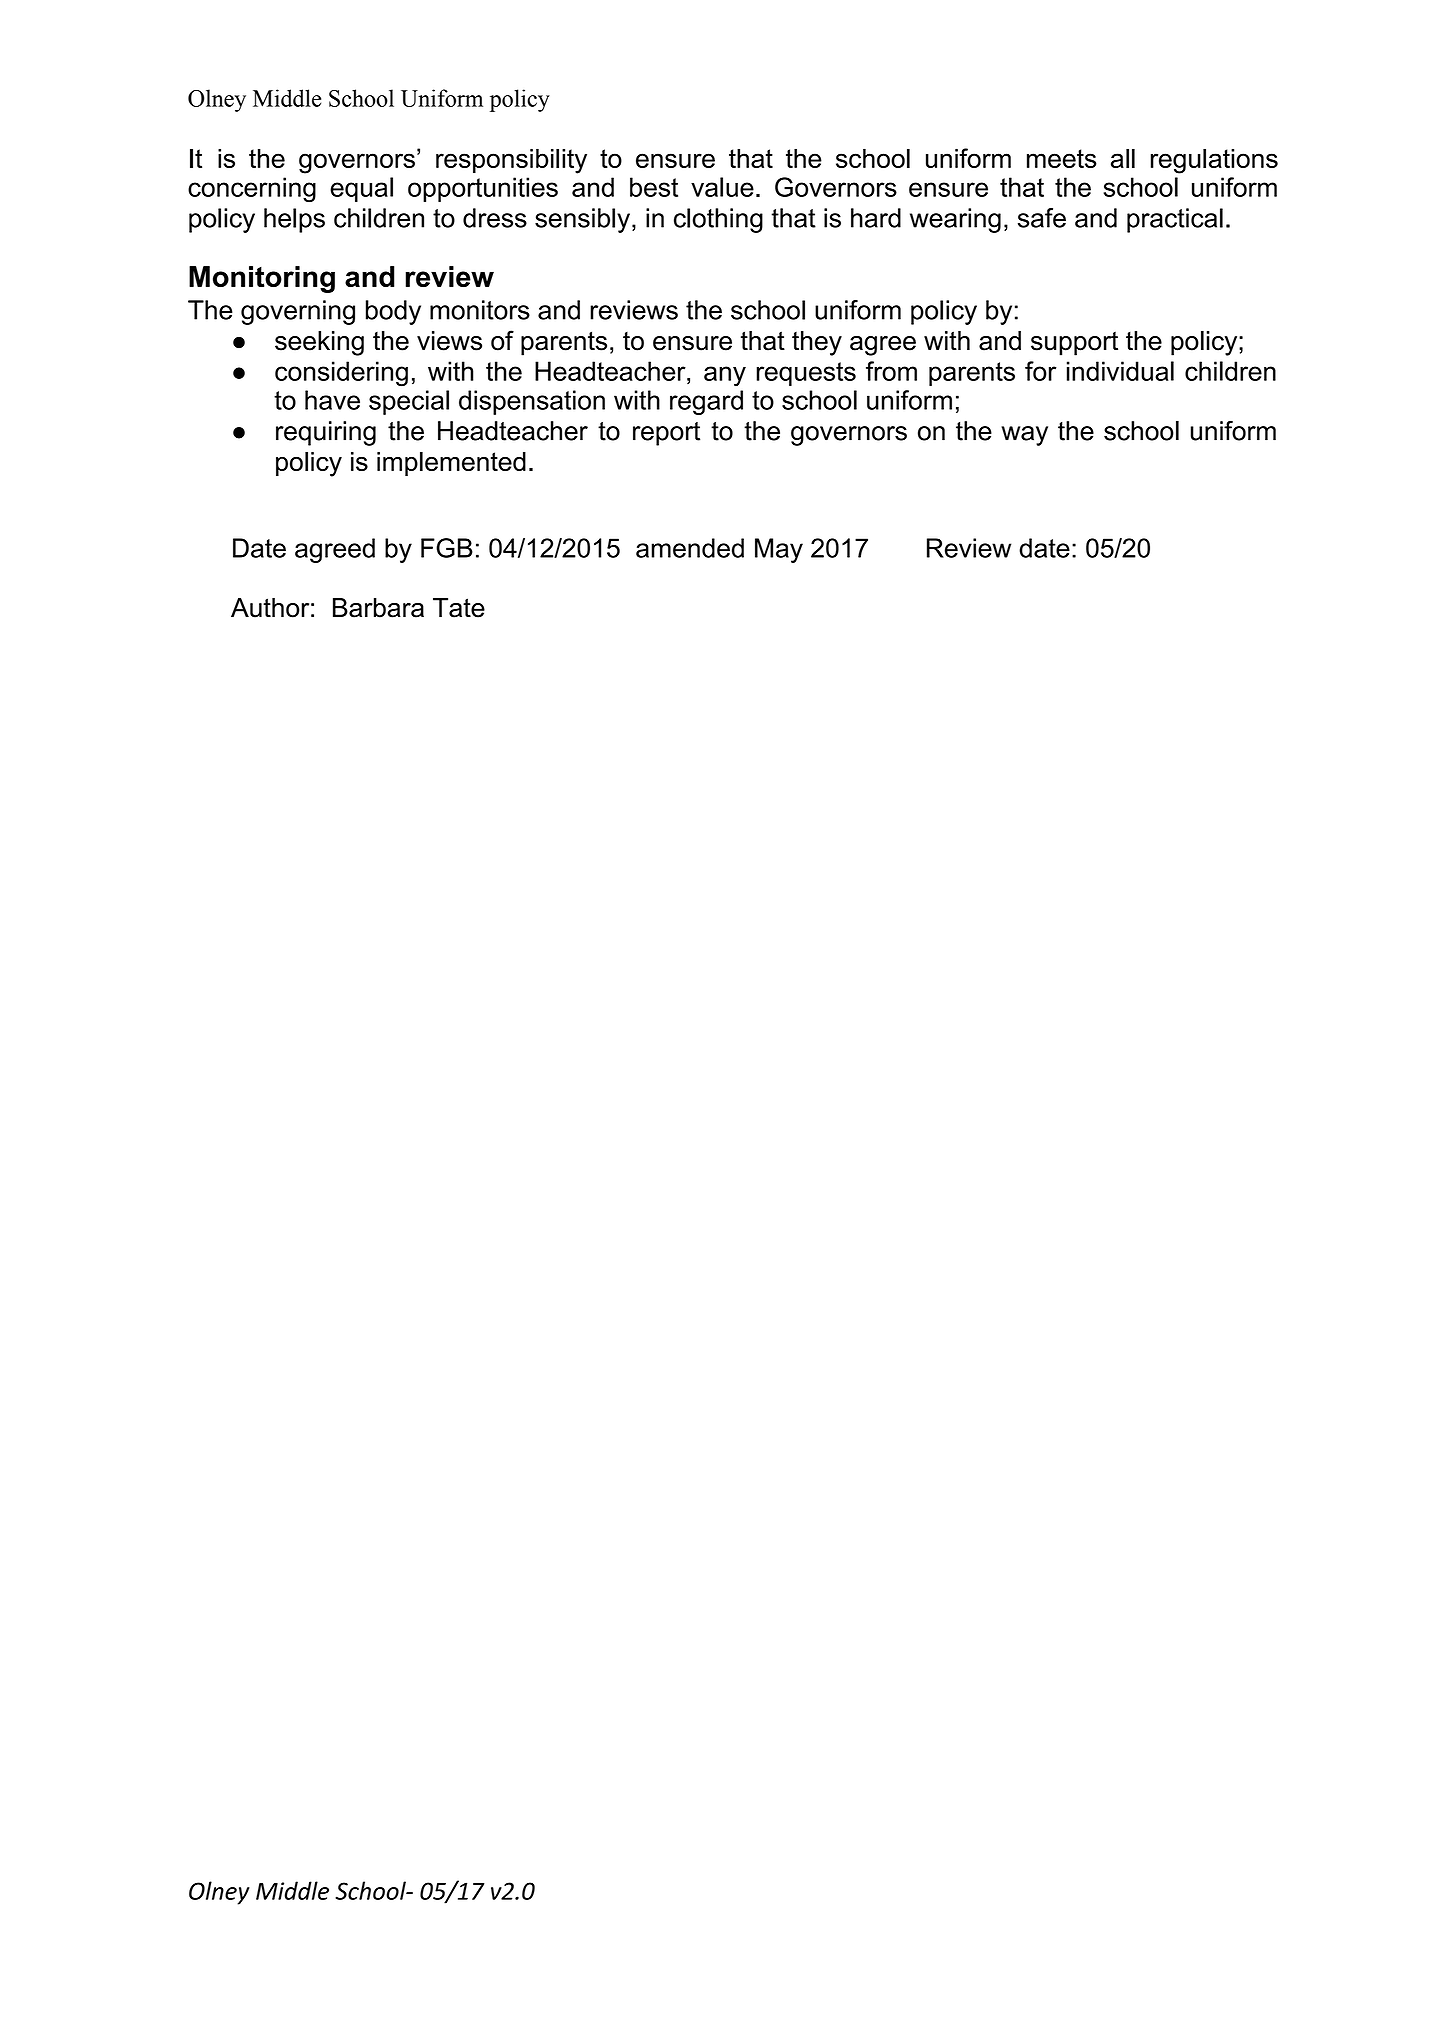 The height and width of the image is (2026, 1433). I want to click on equal, so click(361, 189).
